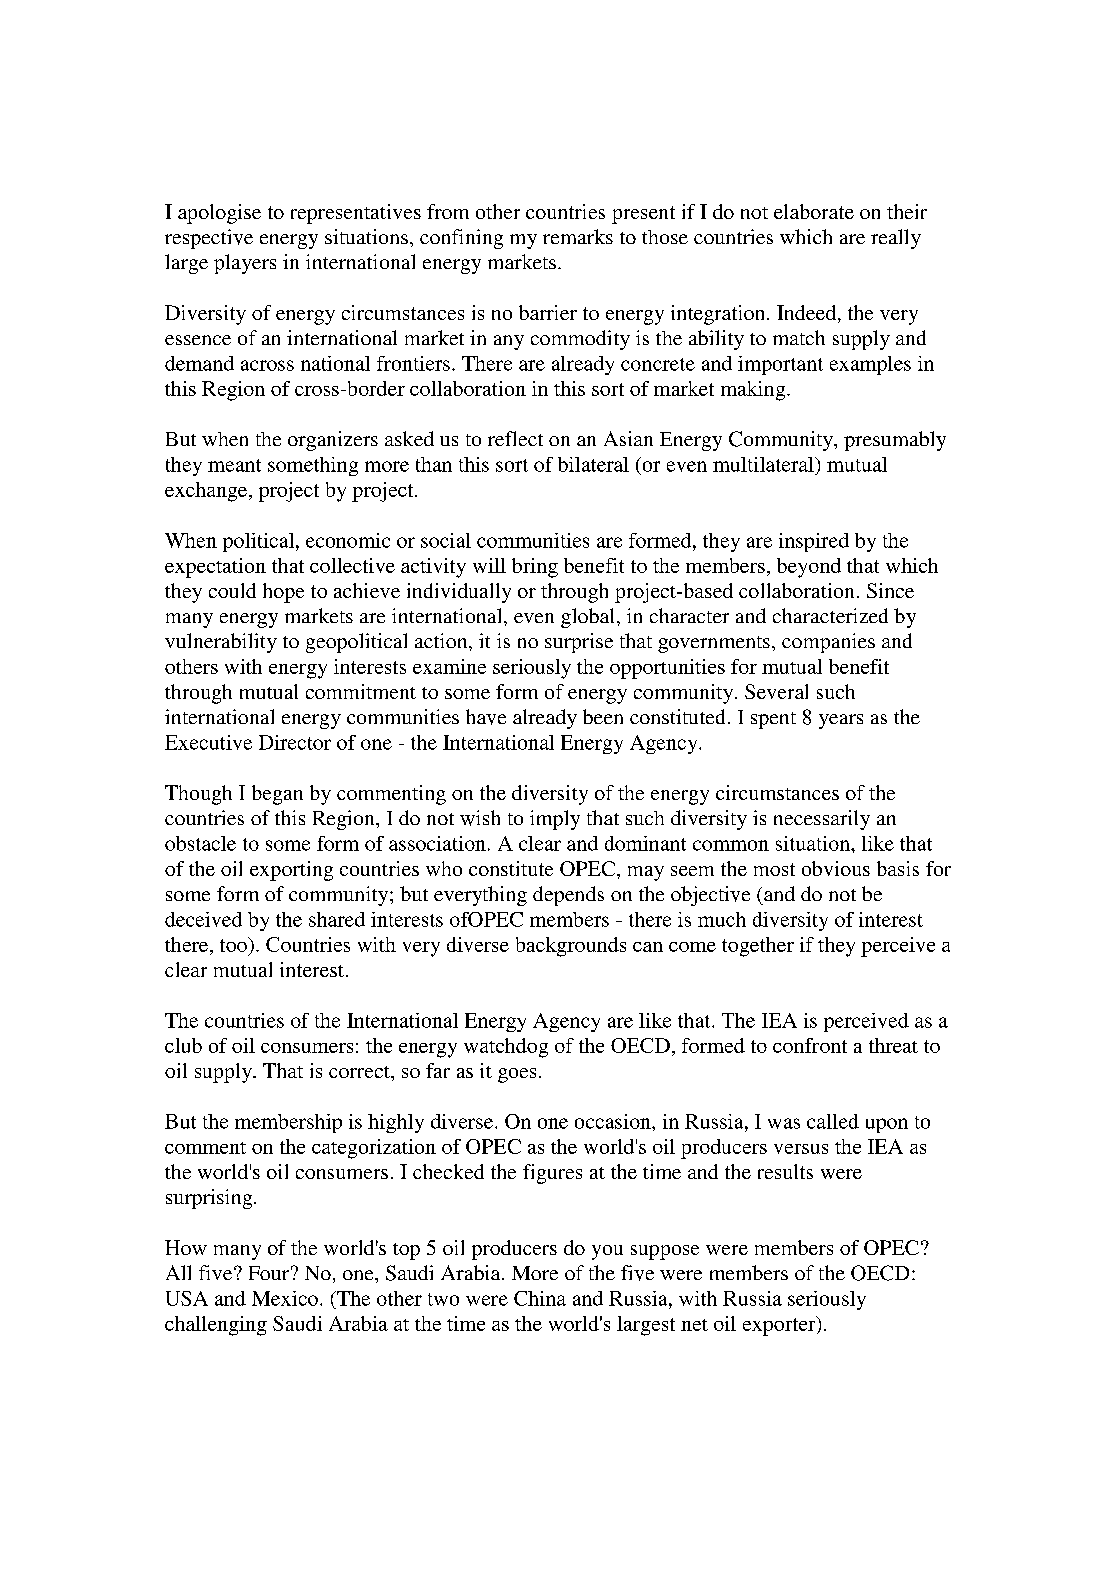 The width and height of the page is (1119, 1584). What do you see at coordinates (285, 1298) in the page?
I see `Mexico` at bounding box center [285, 1298].
